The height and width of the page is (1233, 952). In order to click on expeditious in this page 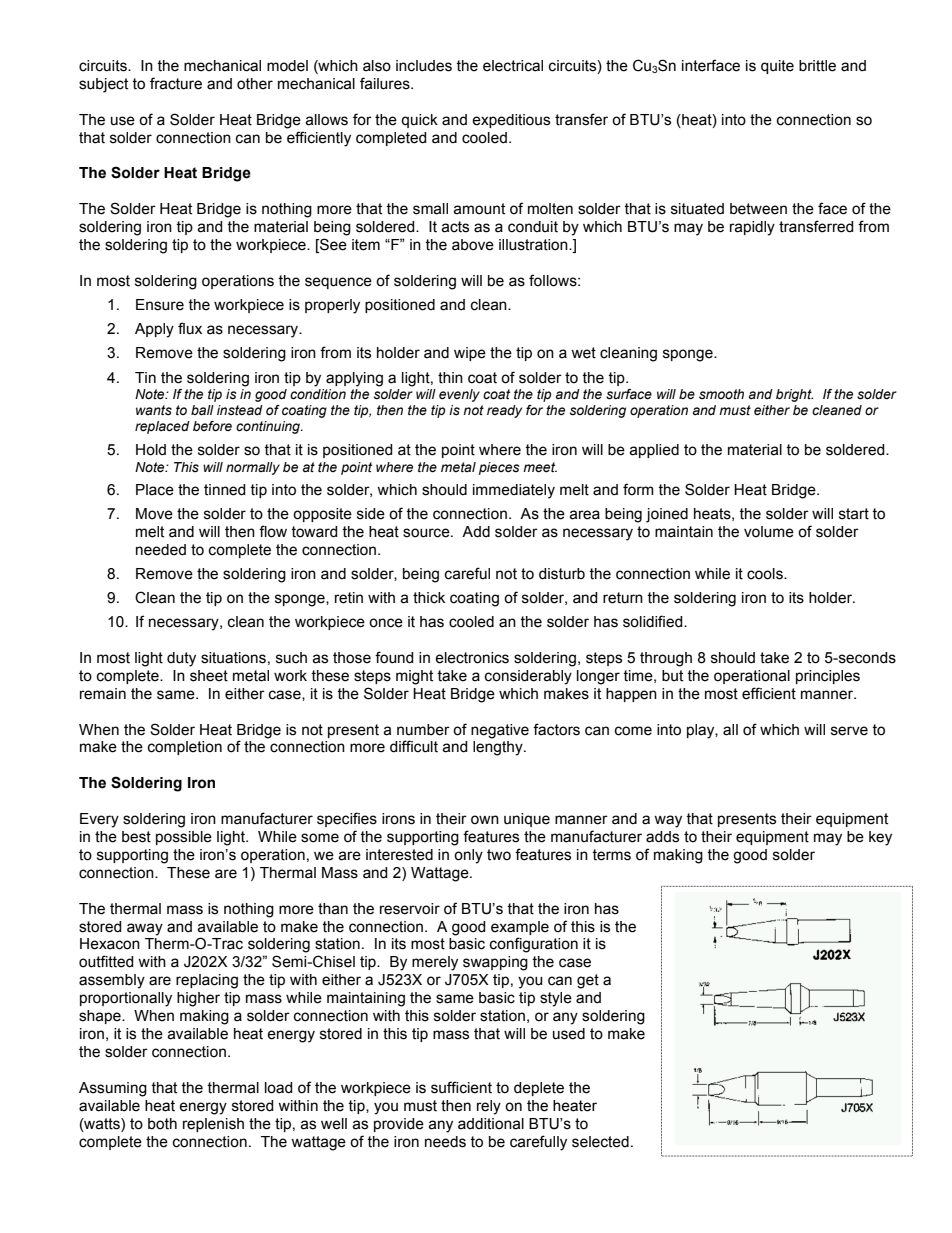, I will do `click(511, 121)`.
